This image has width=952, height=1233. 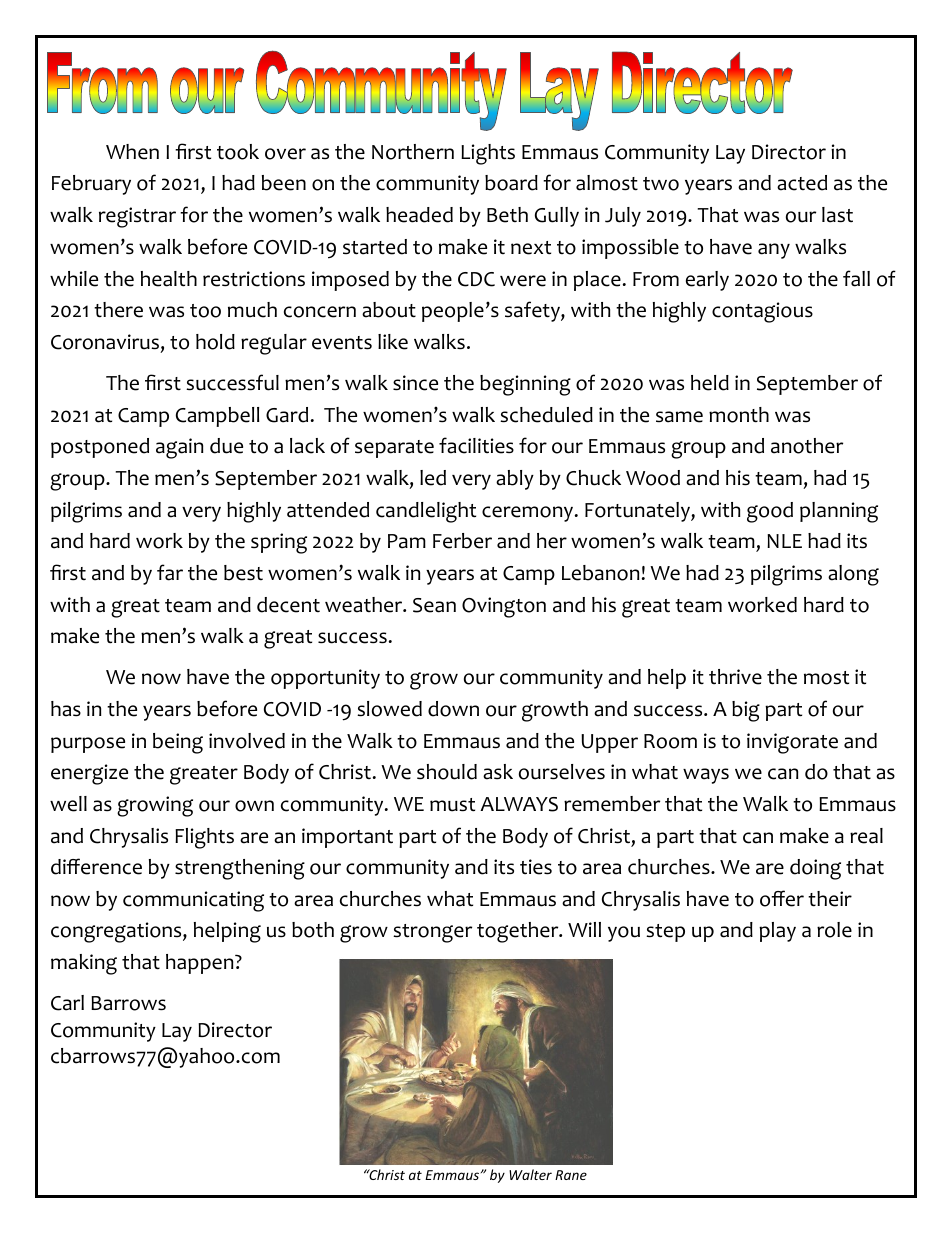 What do you see at coordinates (530, 1174) in the image?
I see `Walter` at bounding box center [530, 1174].
